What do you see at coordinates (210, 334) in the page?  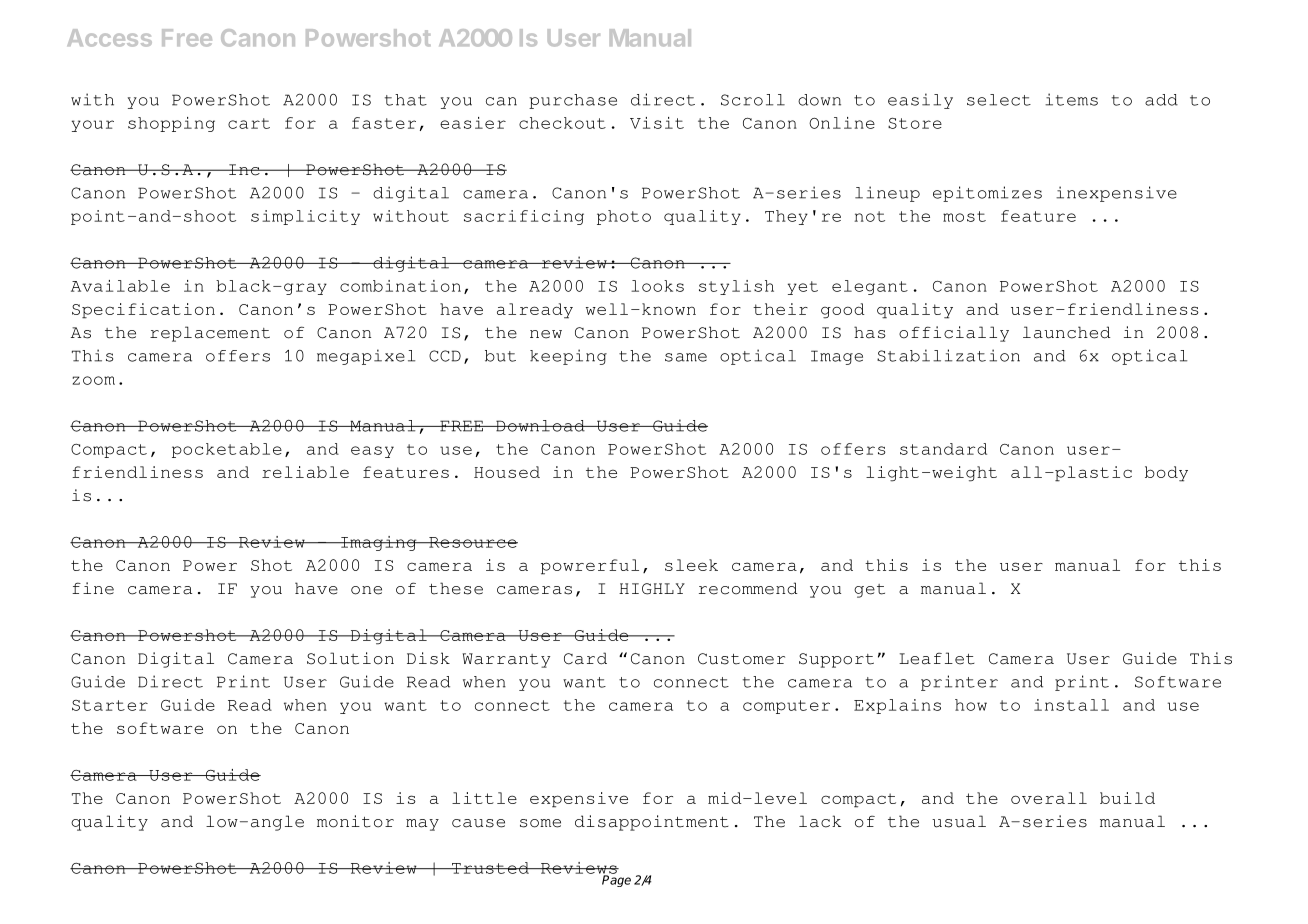 I see `replacement` at bounding box center [210, 334].
